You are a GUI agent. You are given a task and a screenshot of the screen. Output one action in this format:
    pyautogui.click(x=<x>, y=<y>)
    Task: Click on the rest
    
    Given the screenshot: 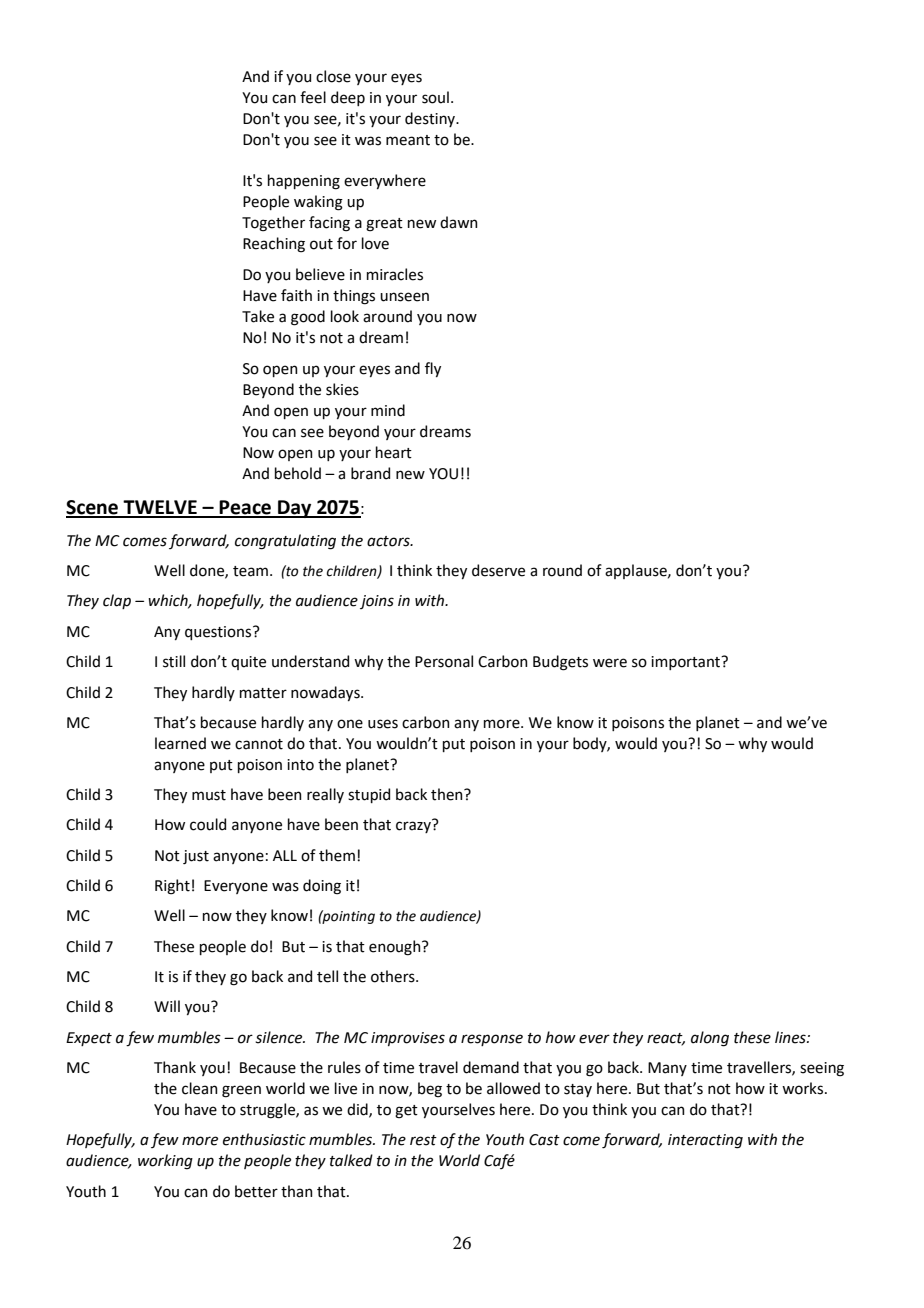 What is the action you would take?
    pyautogui.click(x=423, y=1140)
